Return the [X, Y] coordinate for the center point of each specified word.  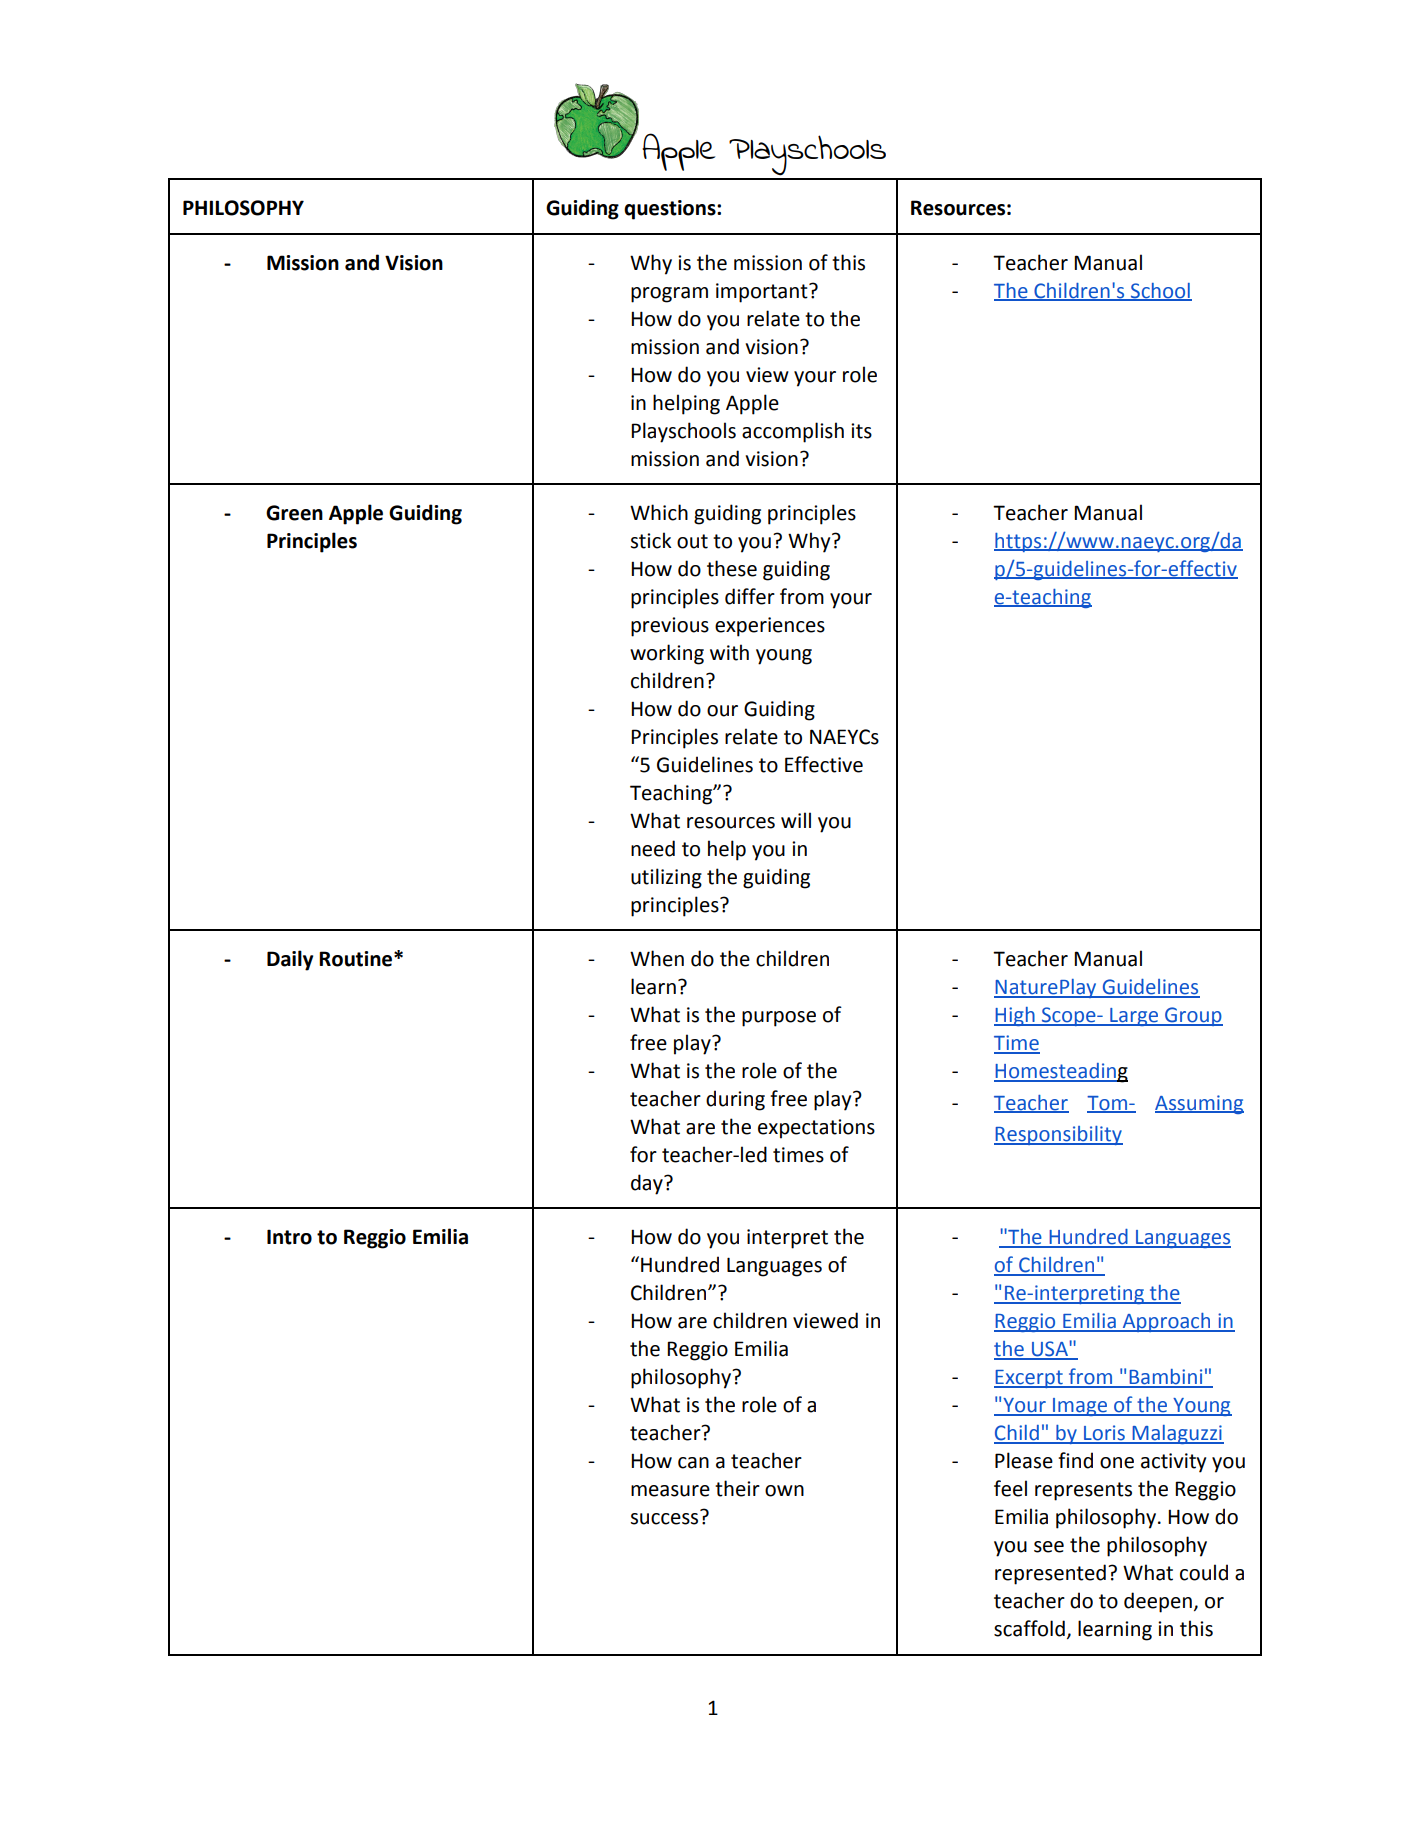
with [729, 652]
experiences [770, 627]
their [737, 1488]
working [667, 654]
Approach [1166, 1322]
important [763, 293]
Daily [290, 960]
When [657, 958]
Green [294, 513]
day [648, 1184]
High [1015, 1016]
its [861, 431]
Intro [289, 1237]
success [664, 1519]
